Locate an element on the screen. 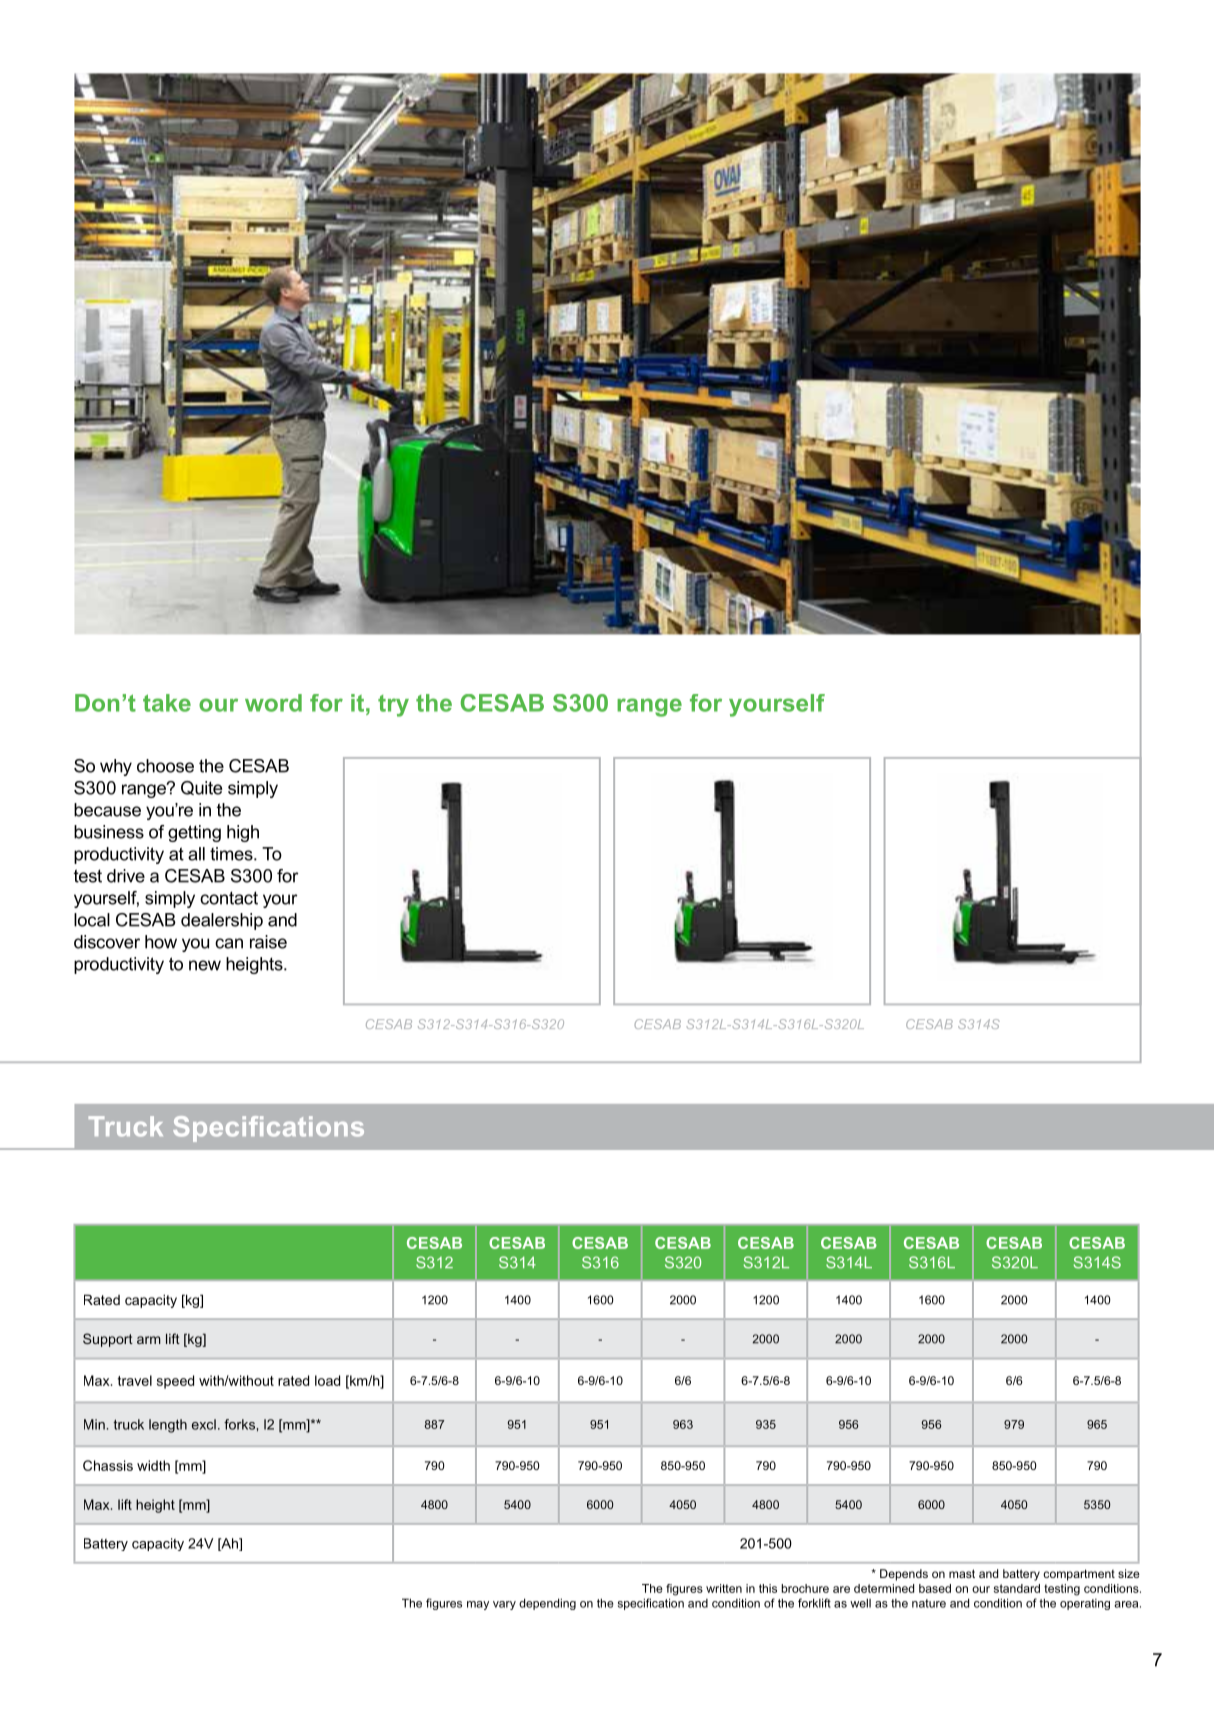 This screenshot has width=1214, height=1717. load is located at coordinates (327, 1380).
